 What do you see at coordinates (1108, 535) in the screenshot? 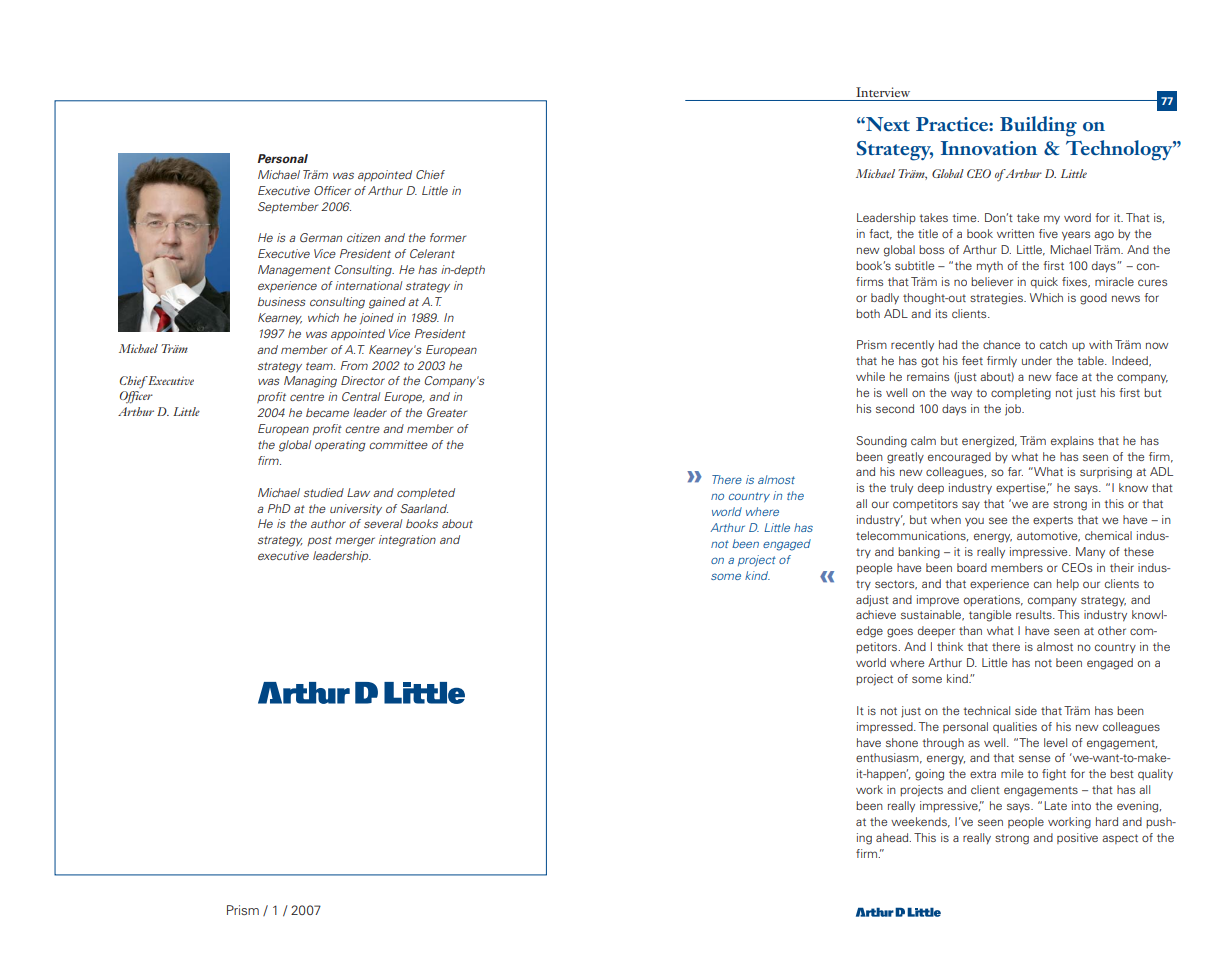
I see `chemical` at bounding box center [1108, 535].
